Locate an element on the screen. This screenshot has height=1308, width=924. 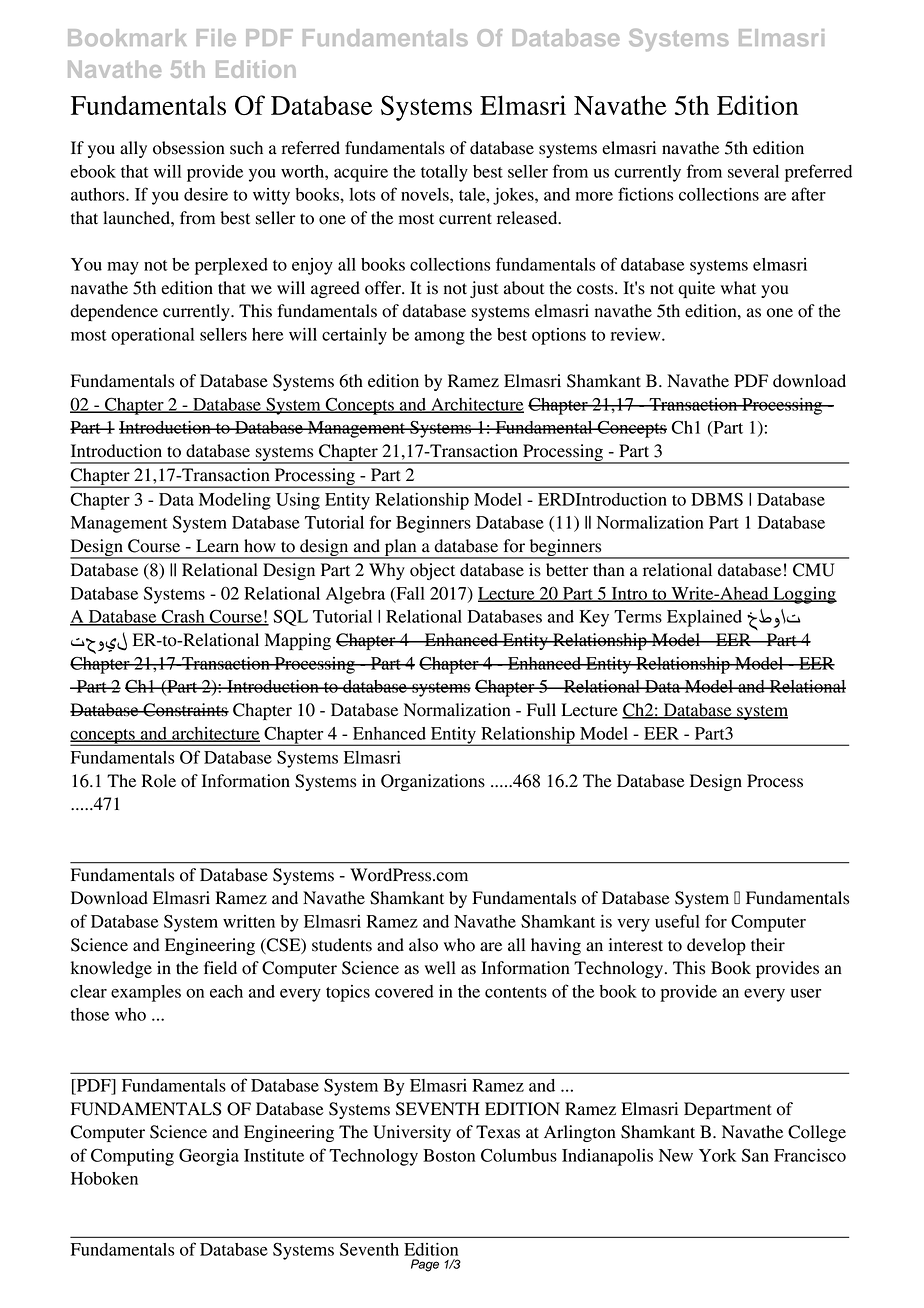
Page is located at coordinates (425, 1265).
